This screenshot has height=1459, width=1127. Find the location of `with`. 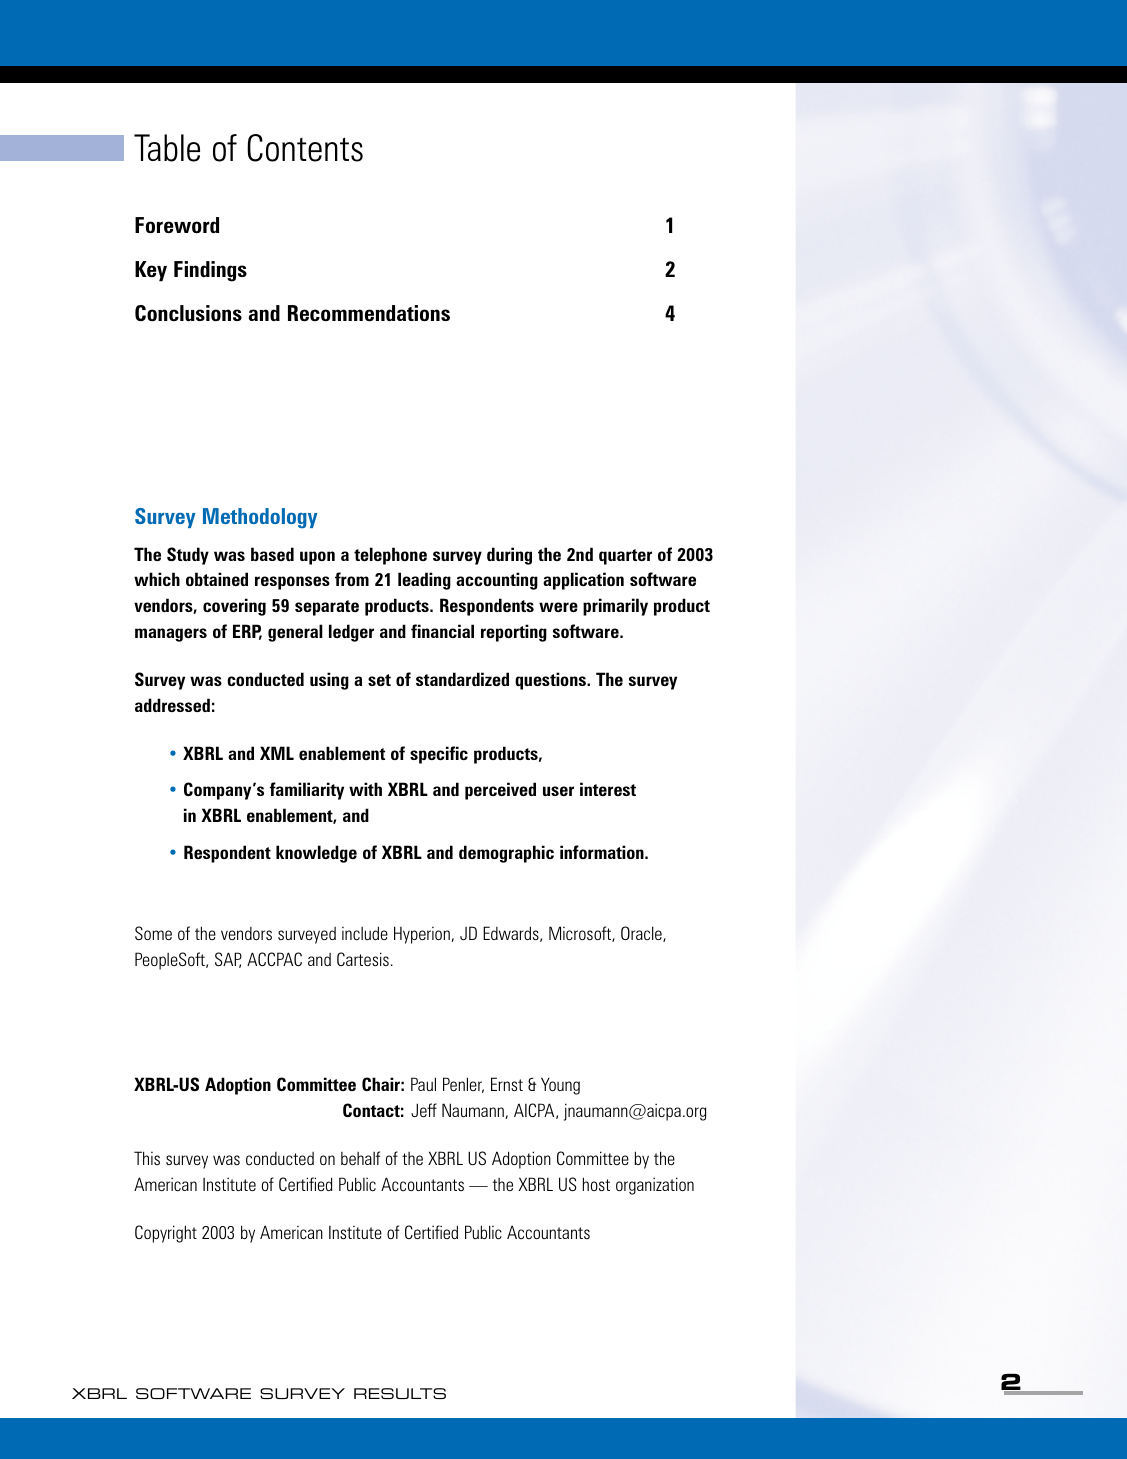

with is located at coordinates (365, 789).
